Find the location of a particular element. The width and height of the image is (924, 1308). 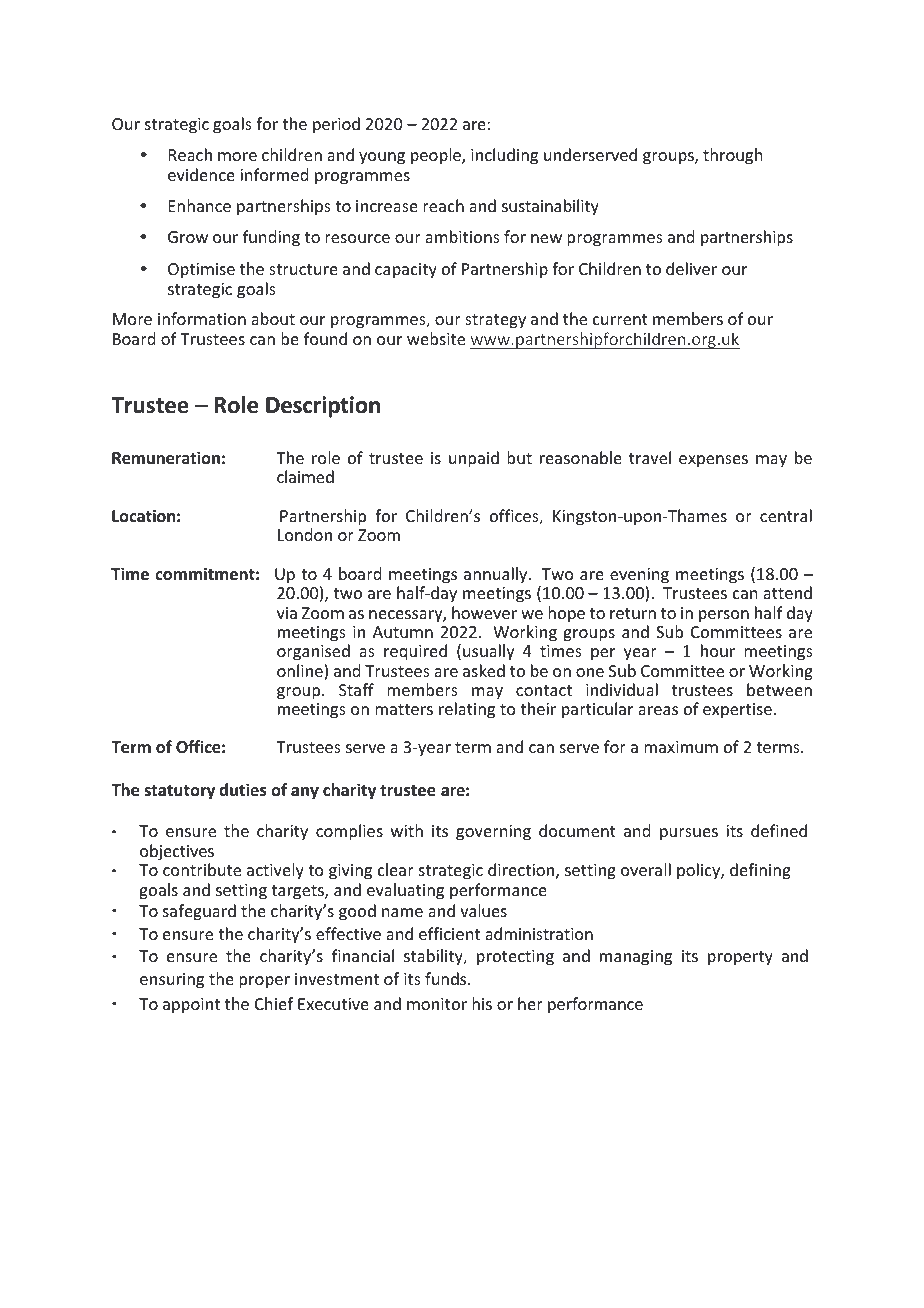

relating is located at coordinates (467, 710).
